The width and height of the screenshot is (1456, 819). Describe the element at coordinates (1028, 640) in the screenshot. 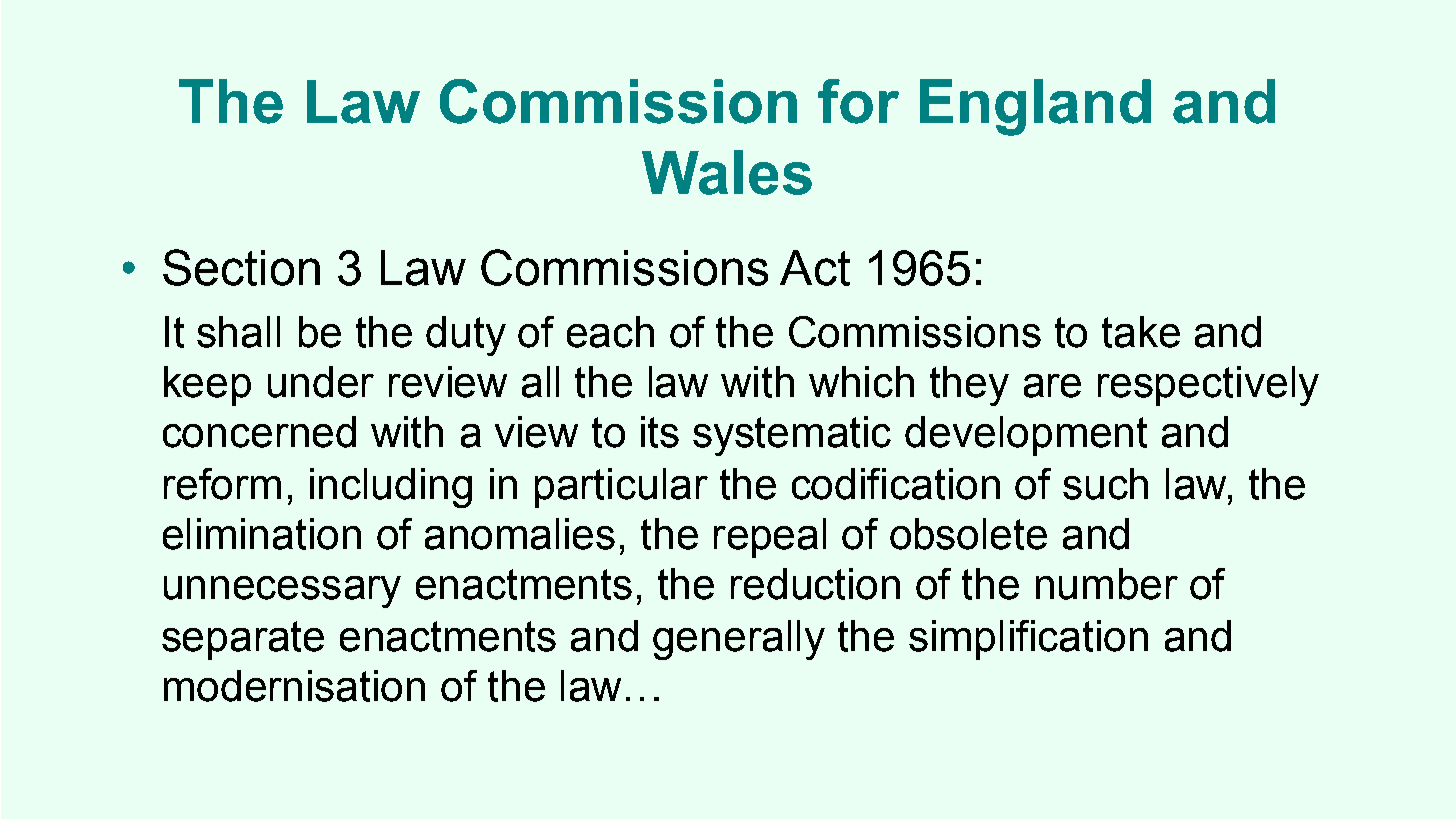

I see `simplification` at that location.
